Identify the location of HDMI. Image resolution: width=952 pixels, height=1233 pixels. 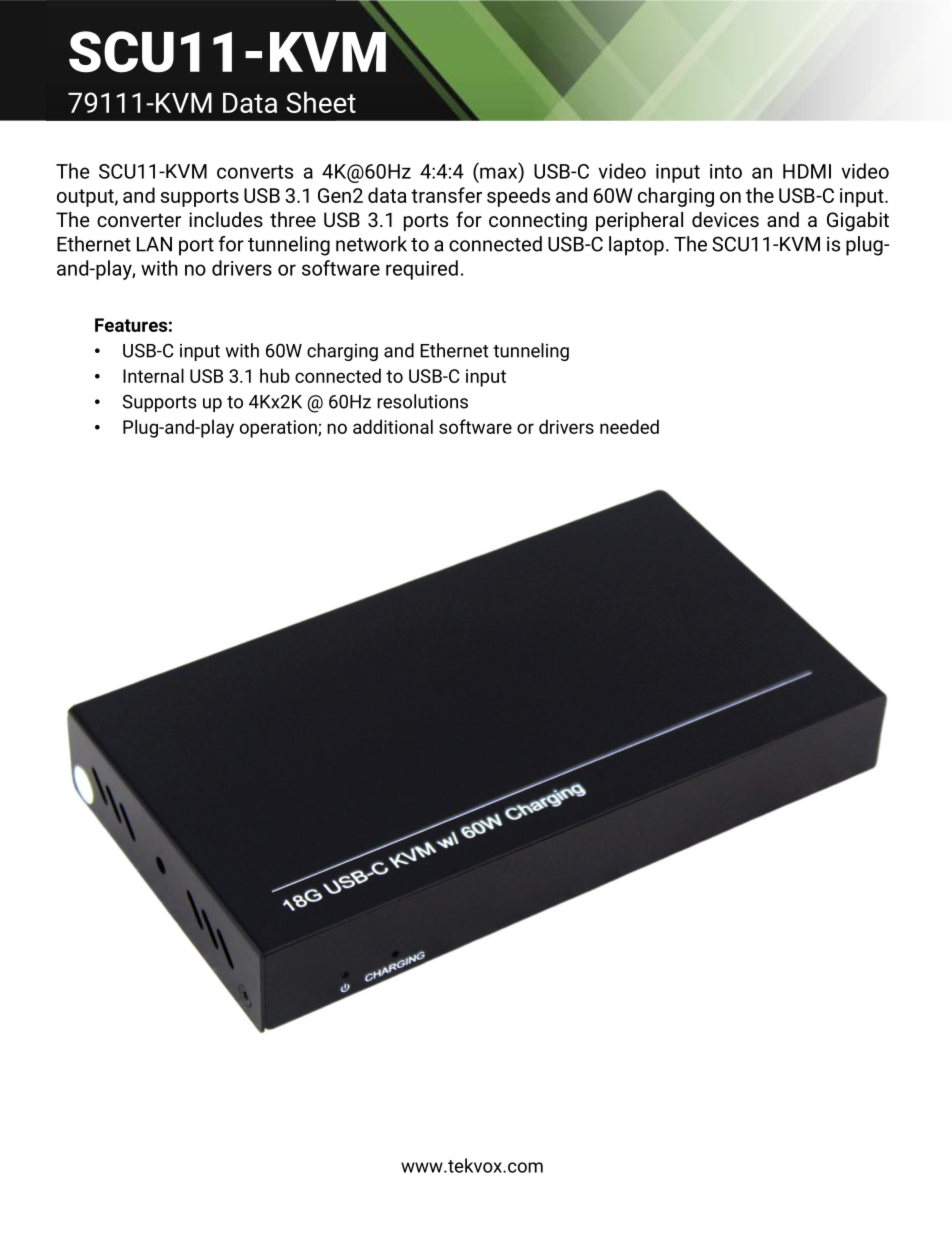
(807, 171).
